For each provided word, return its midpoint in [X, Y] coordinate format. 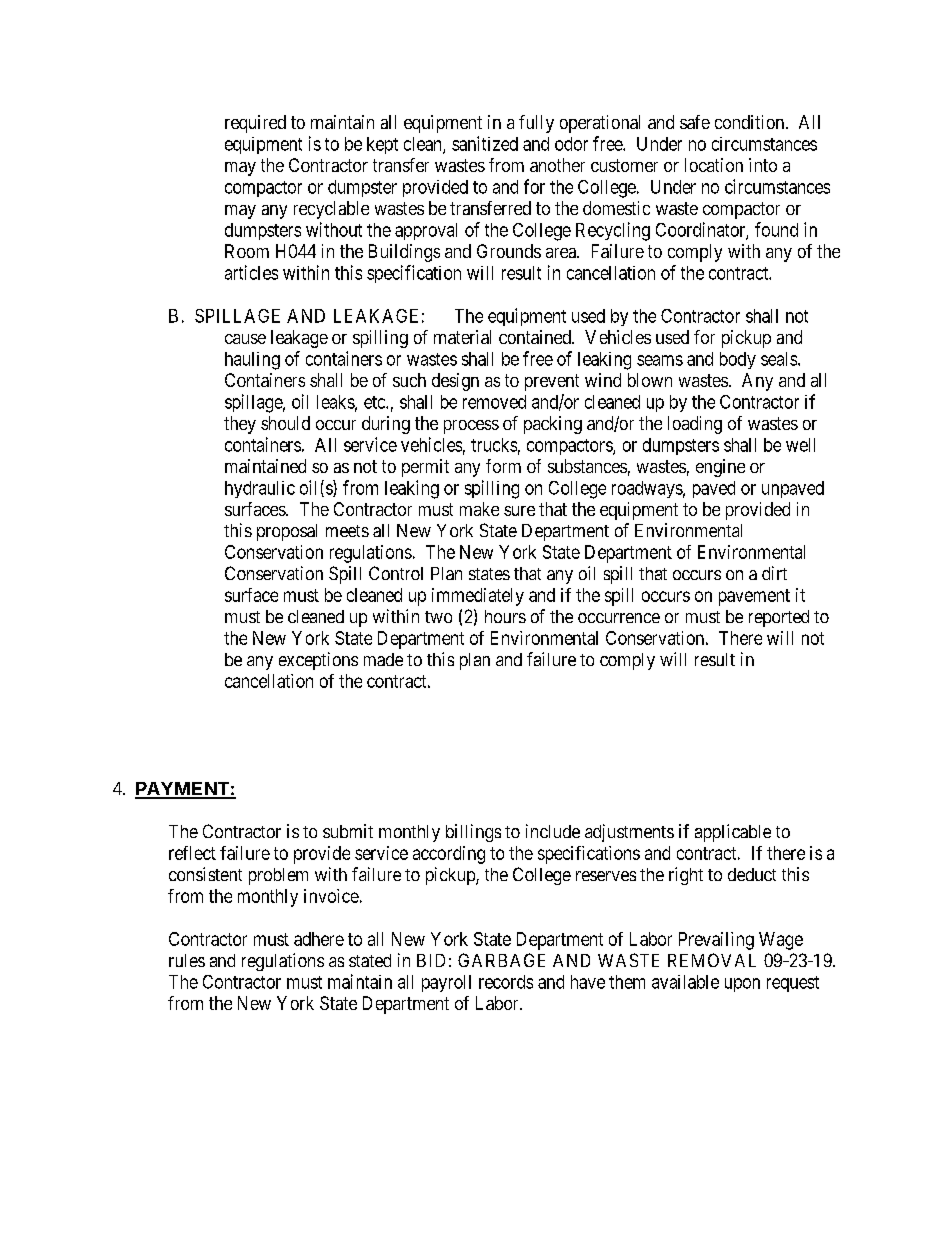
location [714, 165]
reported [779, 618]
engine [720, 468]
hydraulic [260, 489]
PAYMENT [183, 790]
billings [473, 833]
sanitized [485, 143]
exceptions [318, 661]
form [503, 466]
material [462, 337]
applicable [733, 833]
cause [245, 339]
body [738, 360]
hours [505, 616]
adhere [319, 939]
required [255, 124]
